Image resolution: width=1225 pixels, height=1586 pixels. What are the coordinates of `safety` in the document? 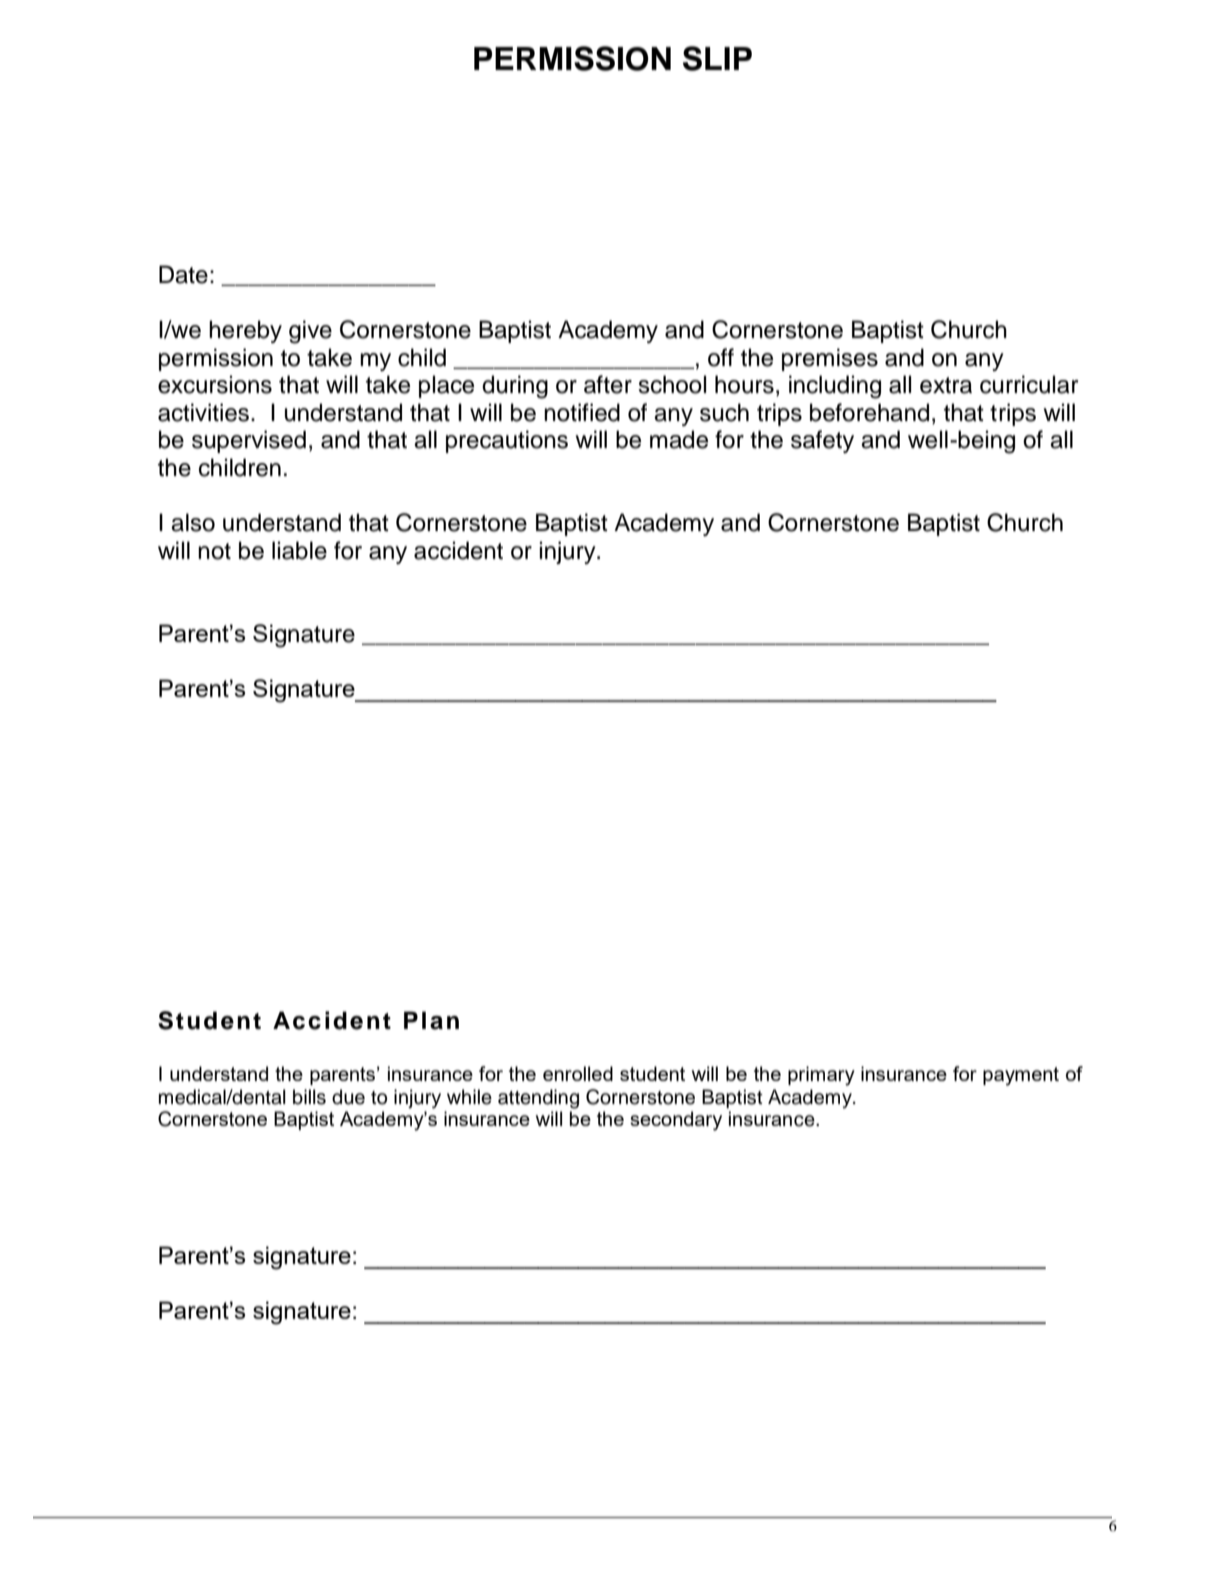 It's located at (822, 441).
